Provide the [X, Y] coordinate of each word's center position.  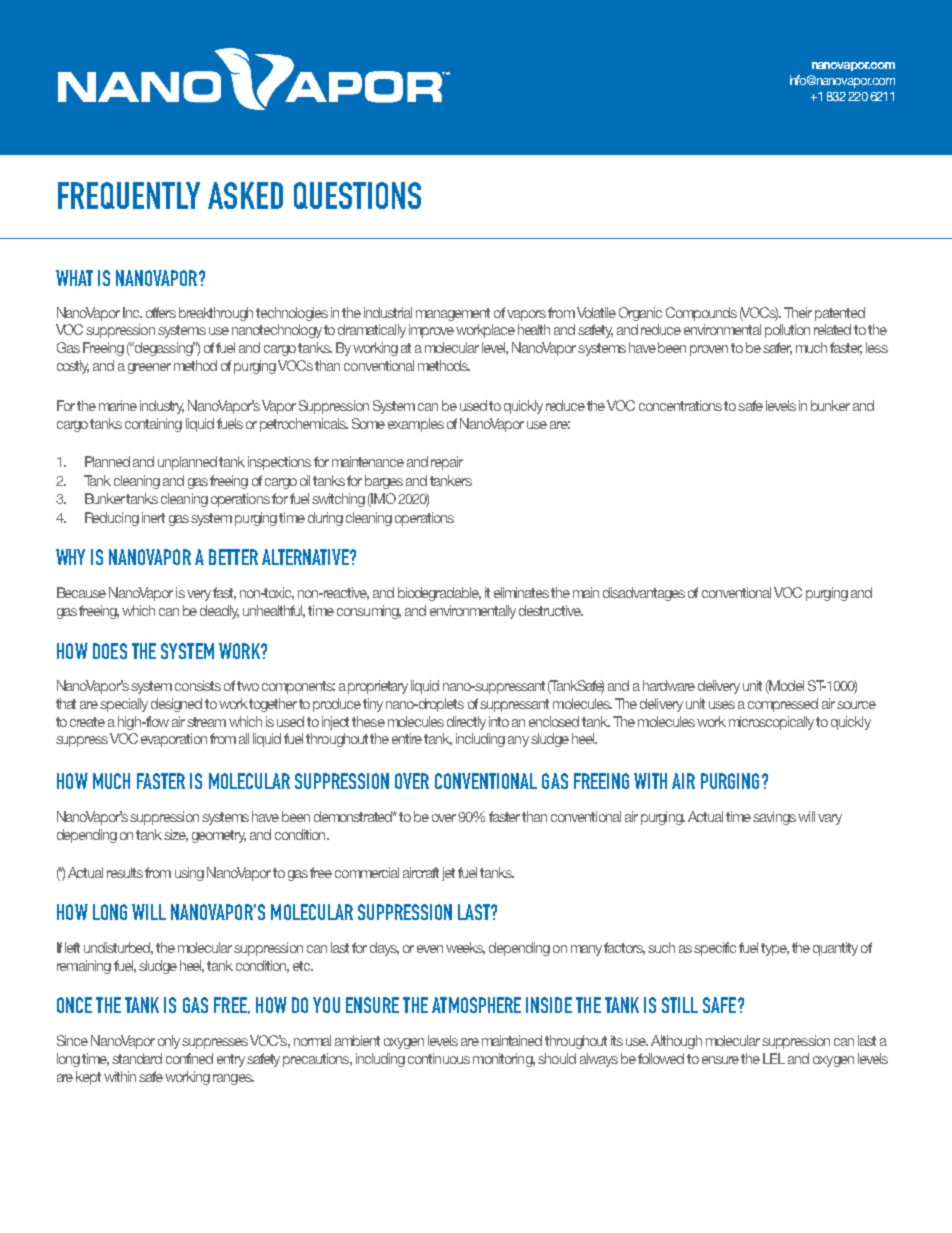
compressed [783, 705]
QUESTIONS [357, 195]
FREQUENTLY [129, 195]
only [170, 1042]
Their [798, 312]
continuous [439, 1058]
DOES [110, 651]
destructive [551, 610]
